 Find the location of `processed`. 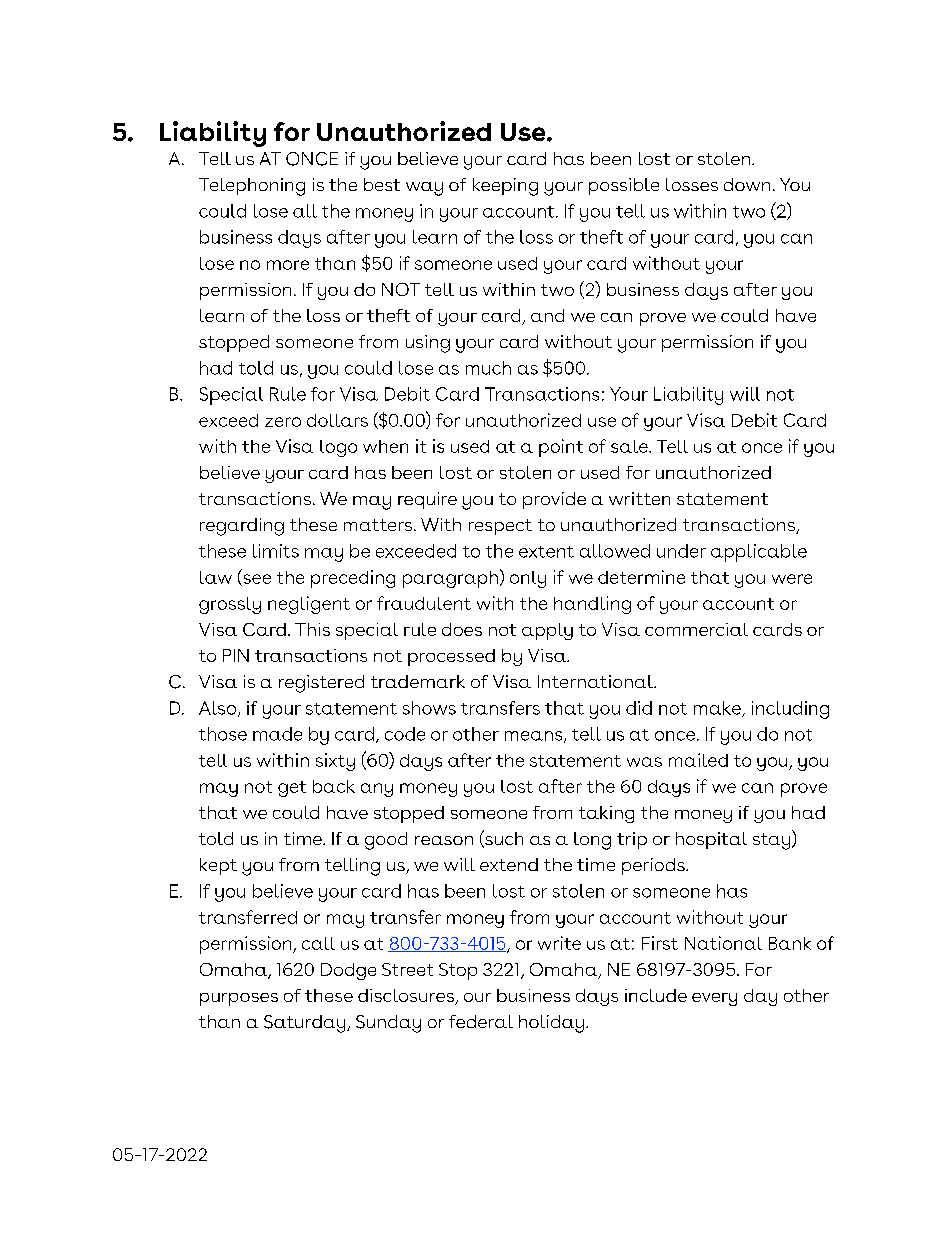

processed is located at coordinates (451, 657).
